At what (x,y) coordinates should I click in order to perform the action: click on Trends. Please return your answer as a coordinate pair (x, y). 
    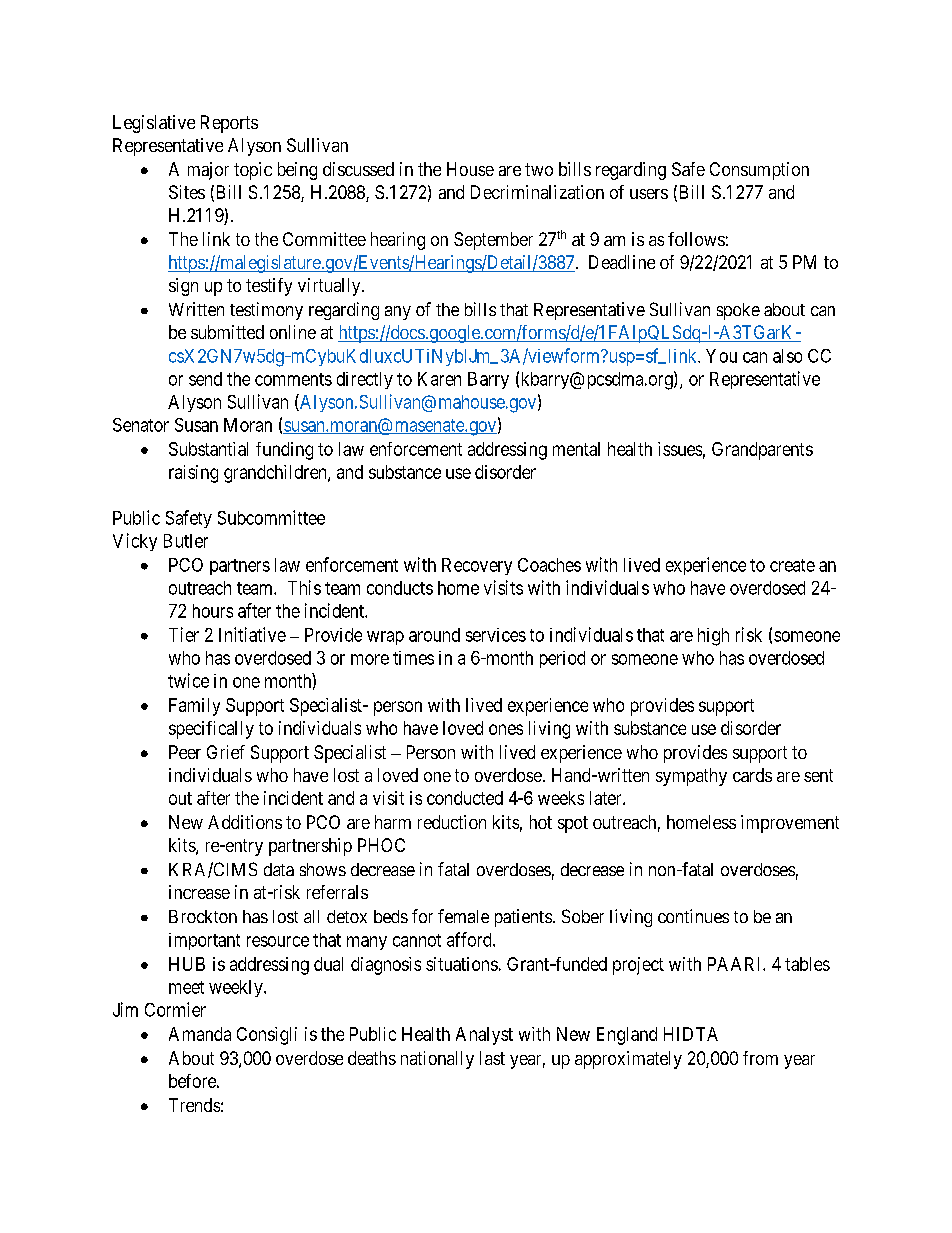
    Looking at the image, I should click on (194, 1105).
